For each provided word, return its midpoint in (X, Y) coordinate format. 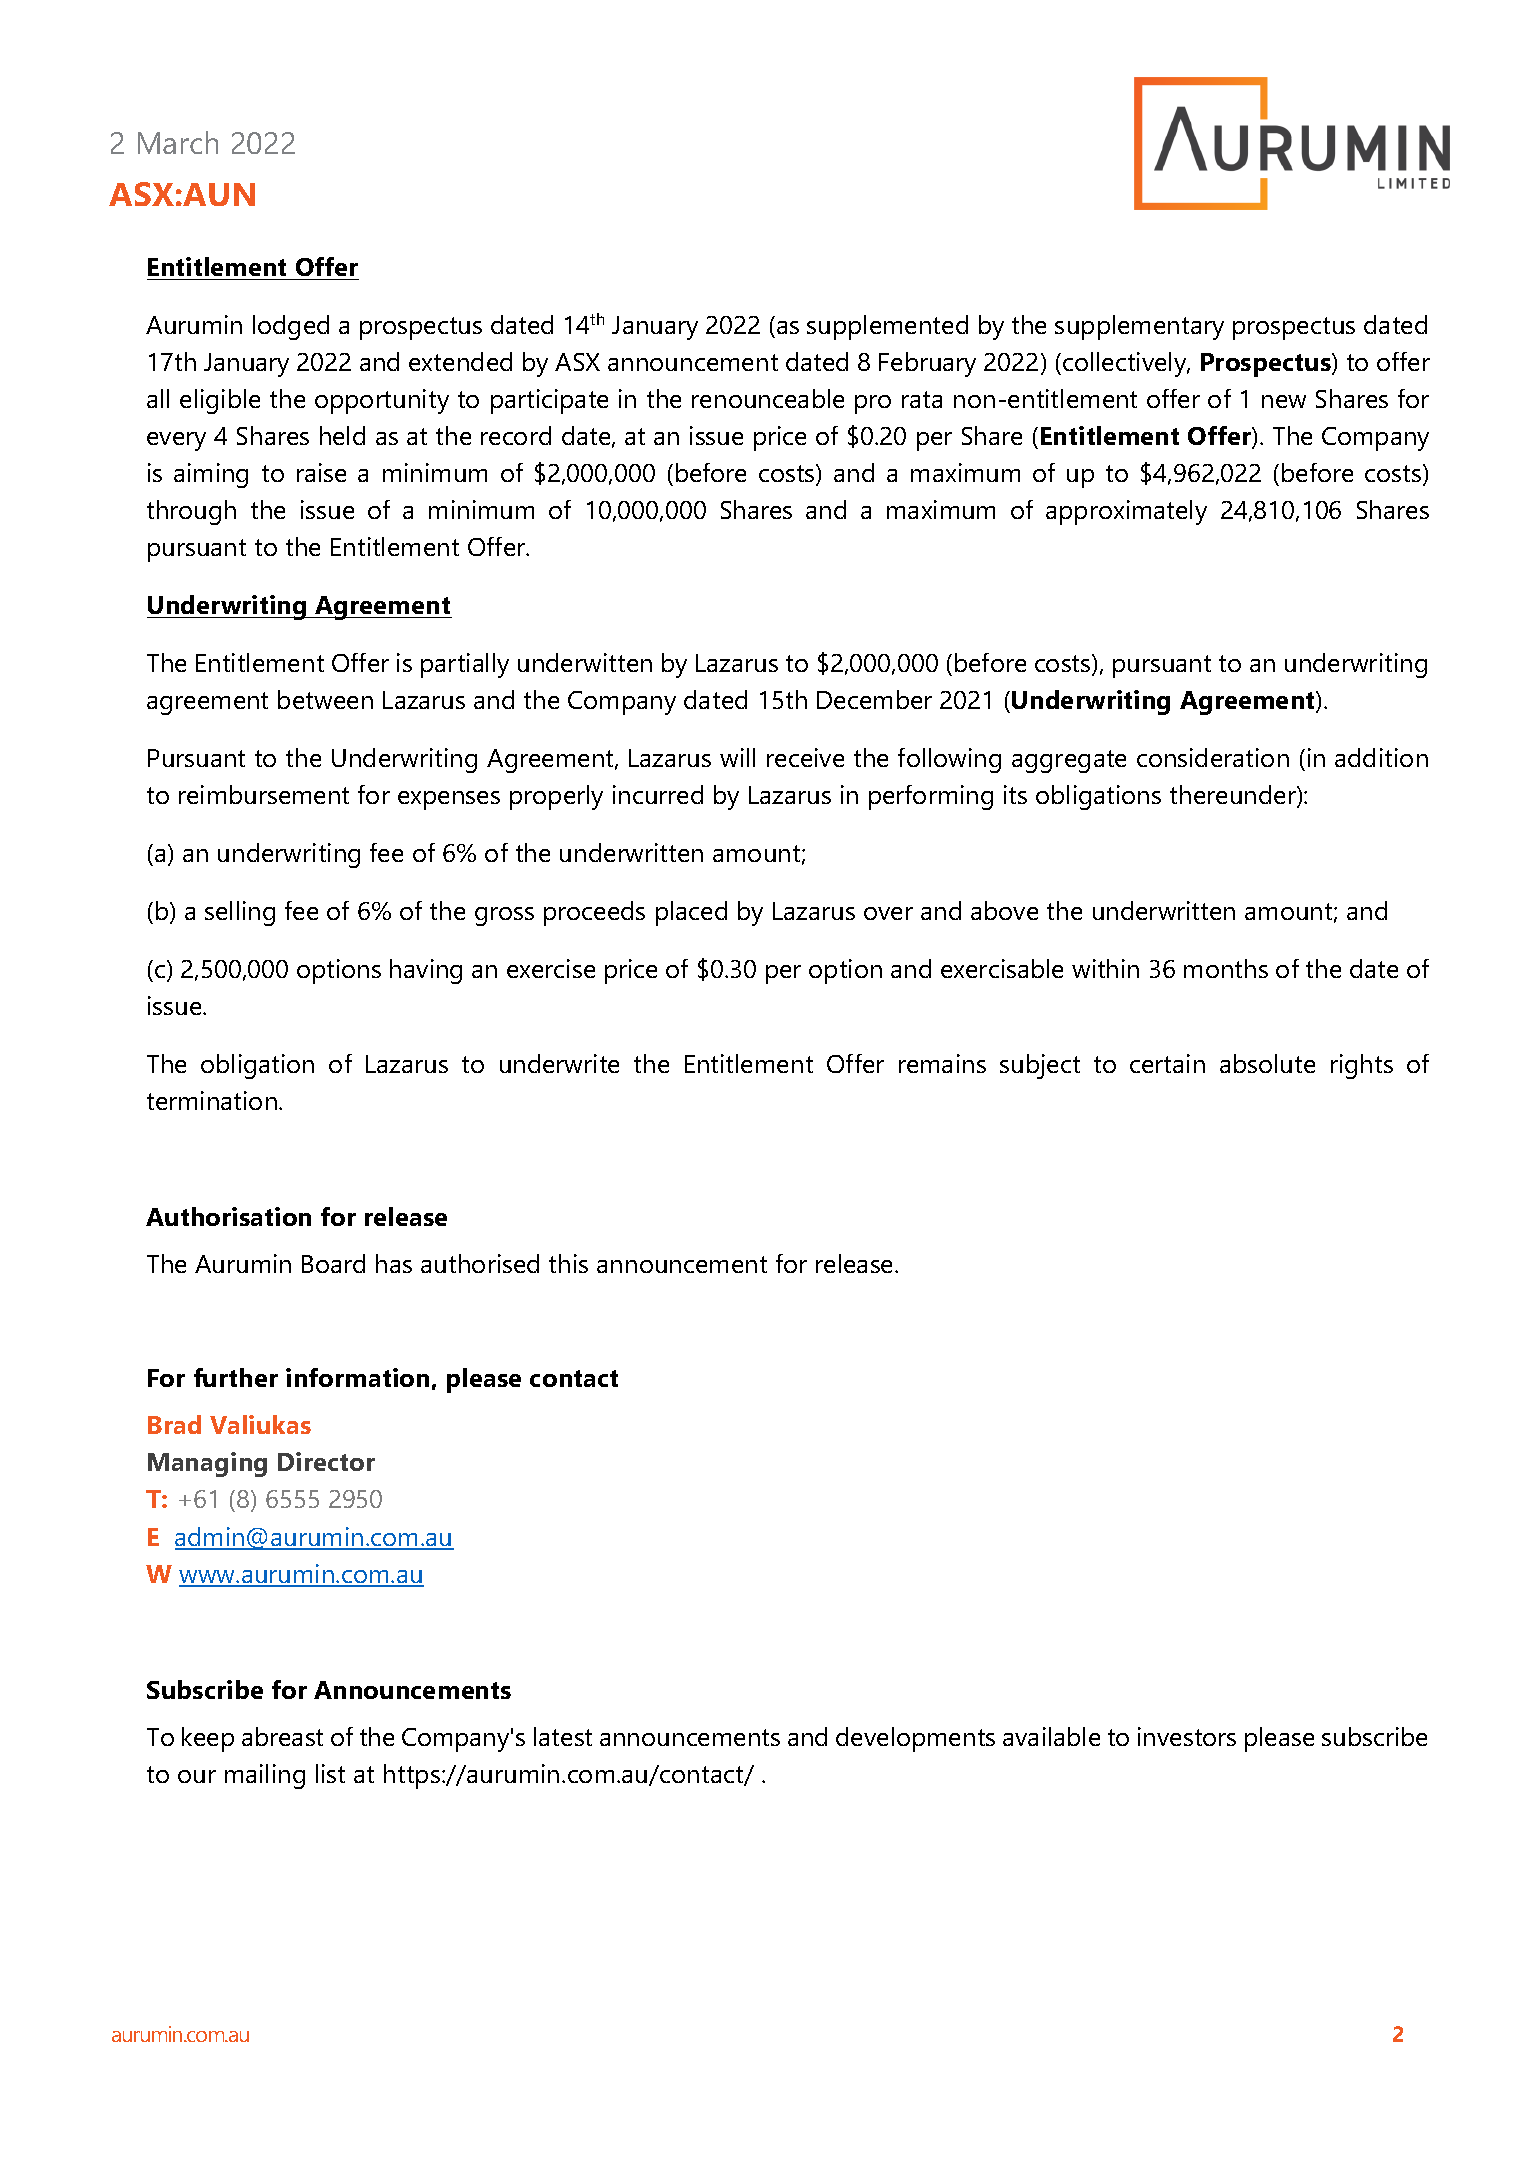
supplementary (1139, 327)
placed (691, 913)
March (178, 142)
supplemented (887, 327)
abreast (282, 1736)
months (1226, 968)
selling (240, 913)
